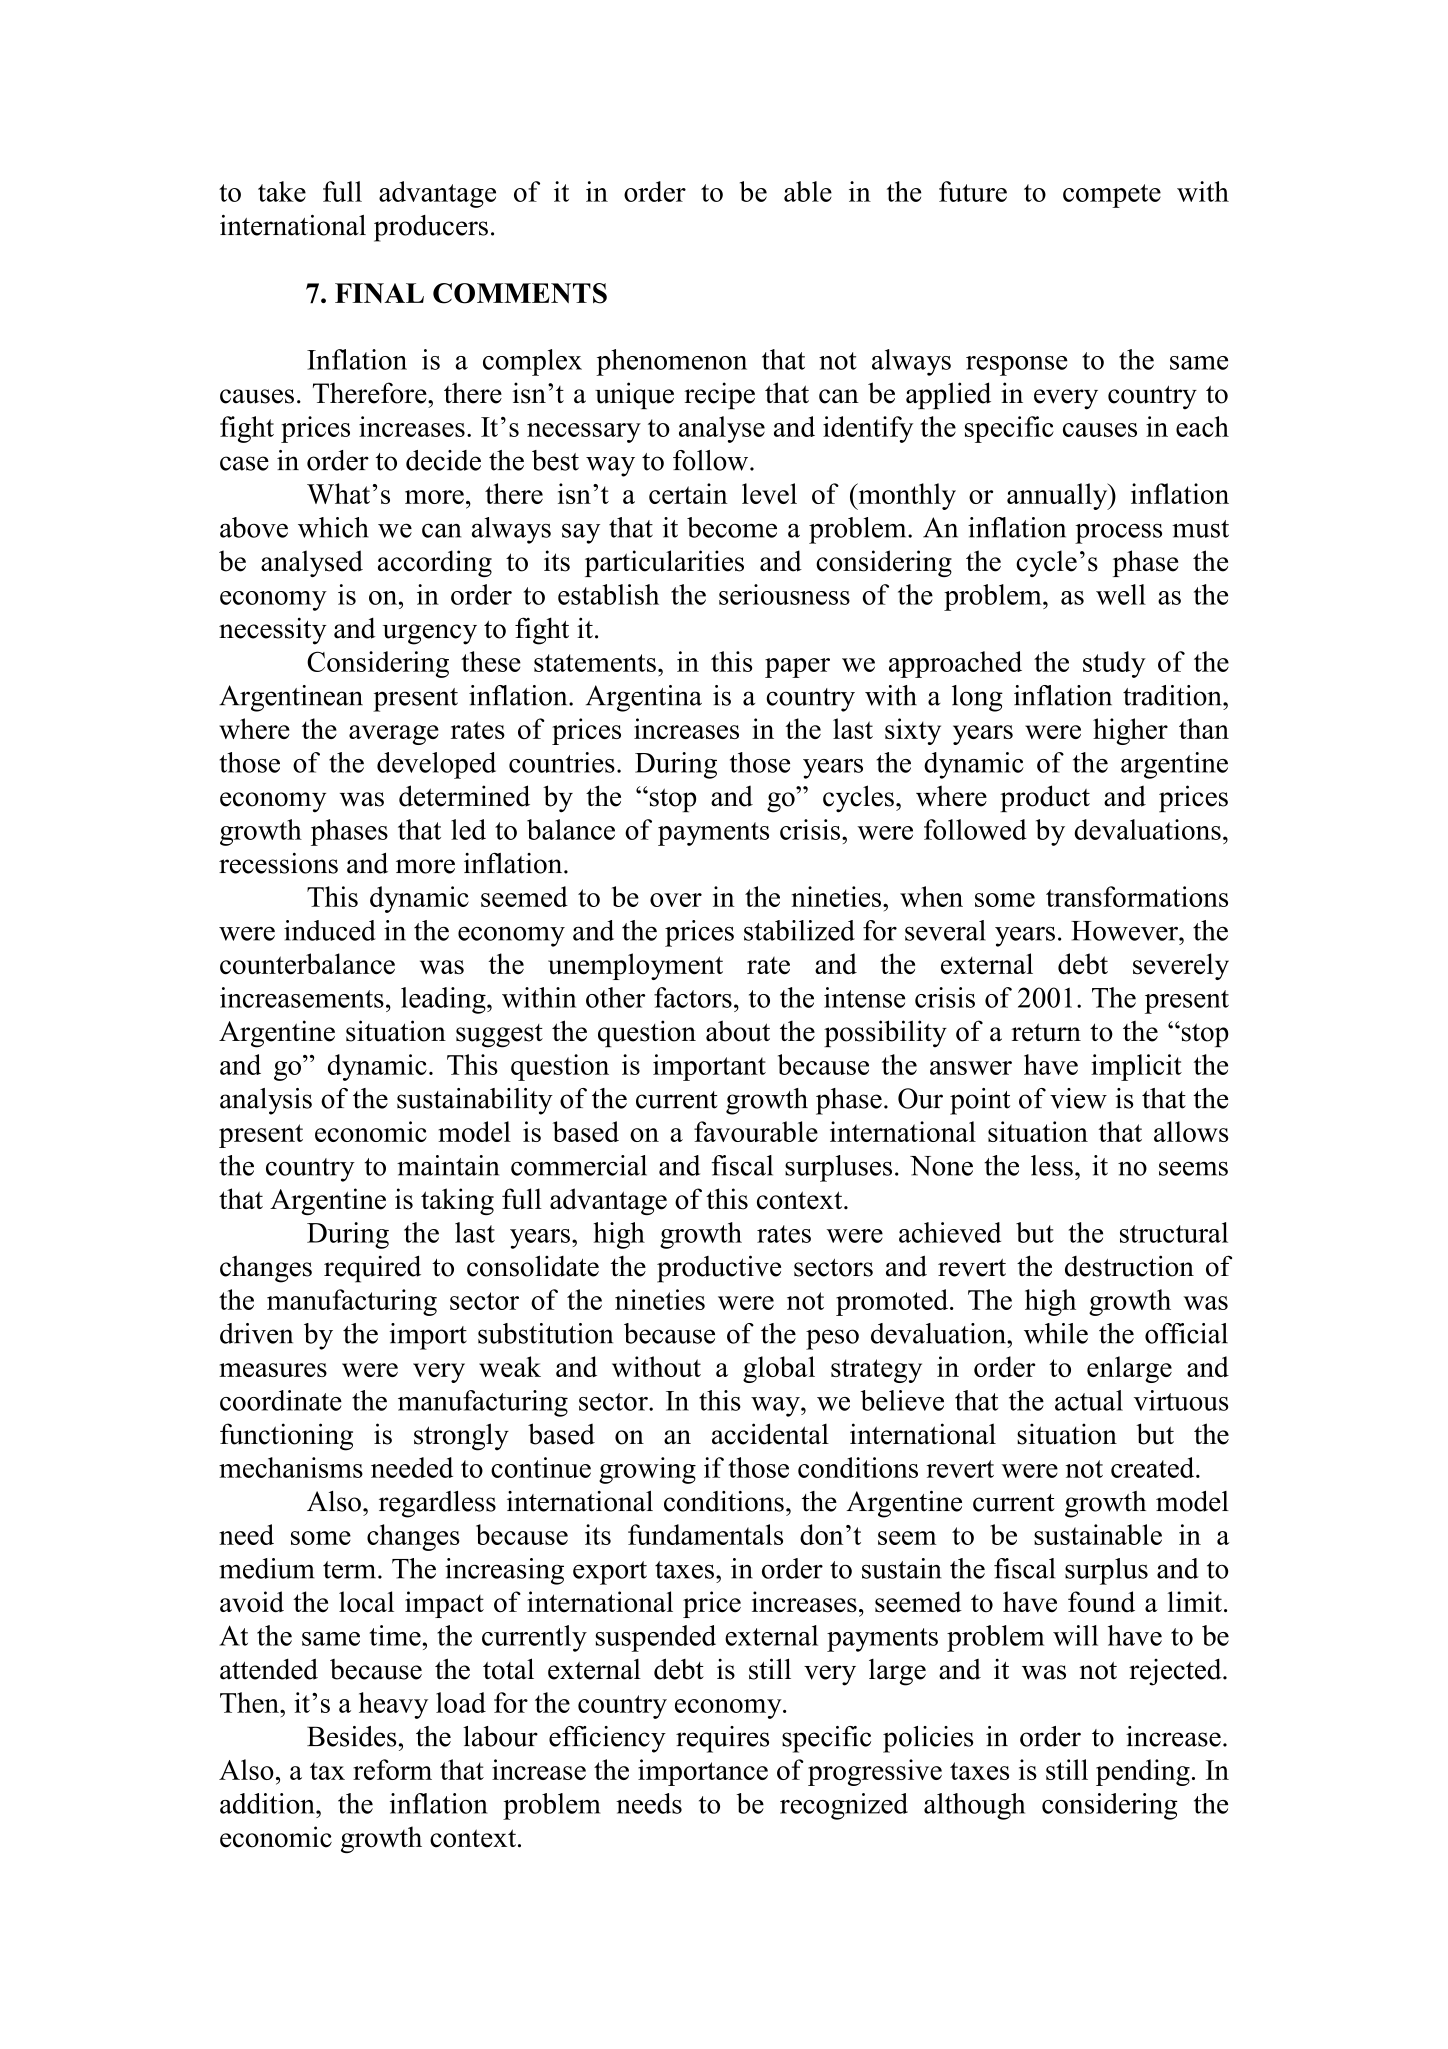 The height and width of the screenshot is (2049, 1448). What do you see at coordinates (671, 362) in the screenshot?
I see `phenomenon` at bounding box center [671, 362].
